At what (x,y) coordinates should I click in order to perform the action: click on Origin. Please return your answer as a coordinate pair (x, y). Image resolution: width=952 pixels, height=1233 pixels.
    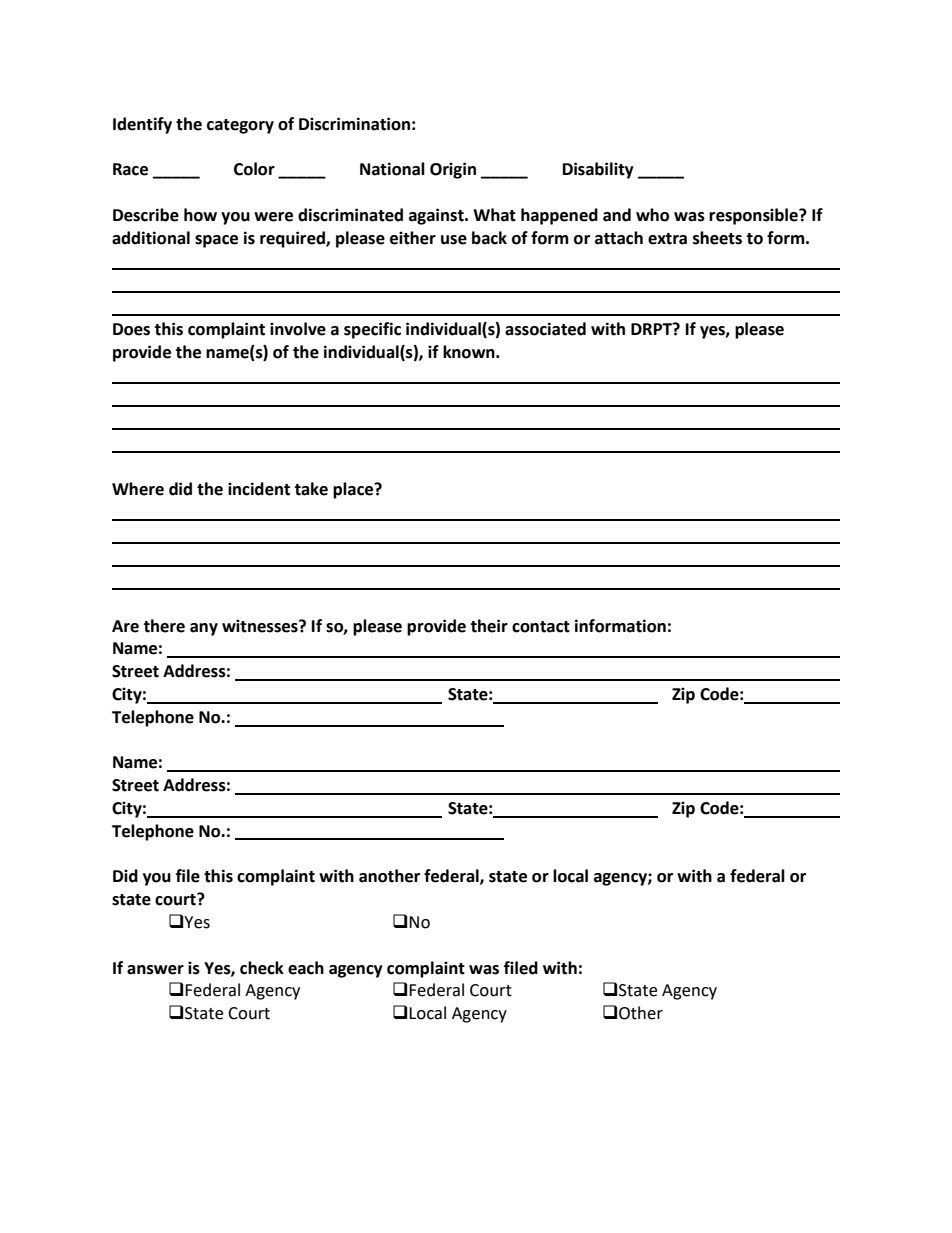
    Looking at the image, I should click on (453, 170).
